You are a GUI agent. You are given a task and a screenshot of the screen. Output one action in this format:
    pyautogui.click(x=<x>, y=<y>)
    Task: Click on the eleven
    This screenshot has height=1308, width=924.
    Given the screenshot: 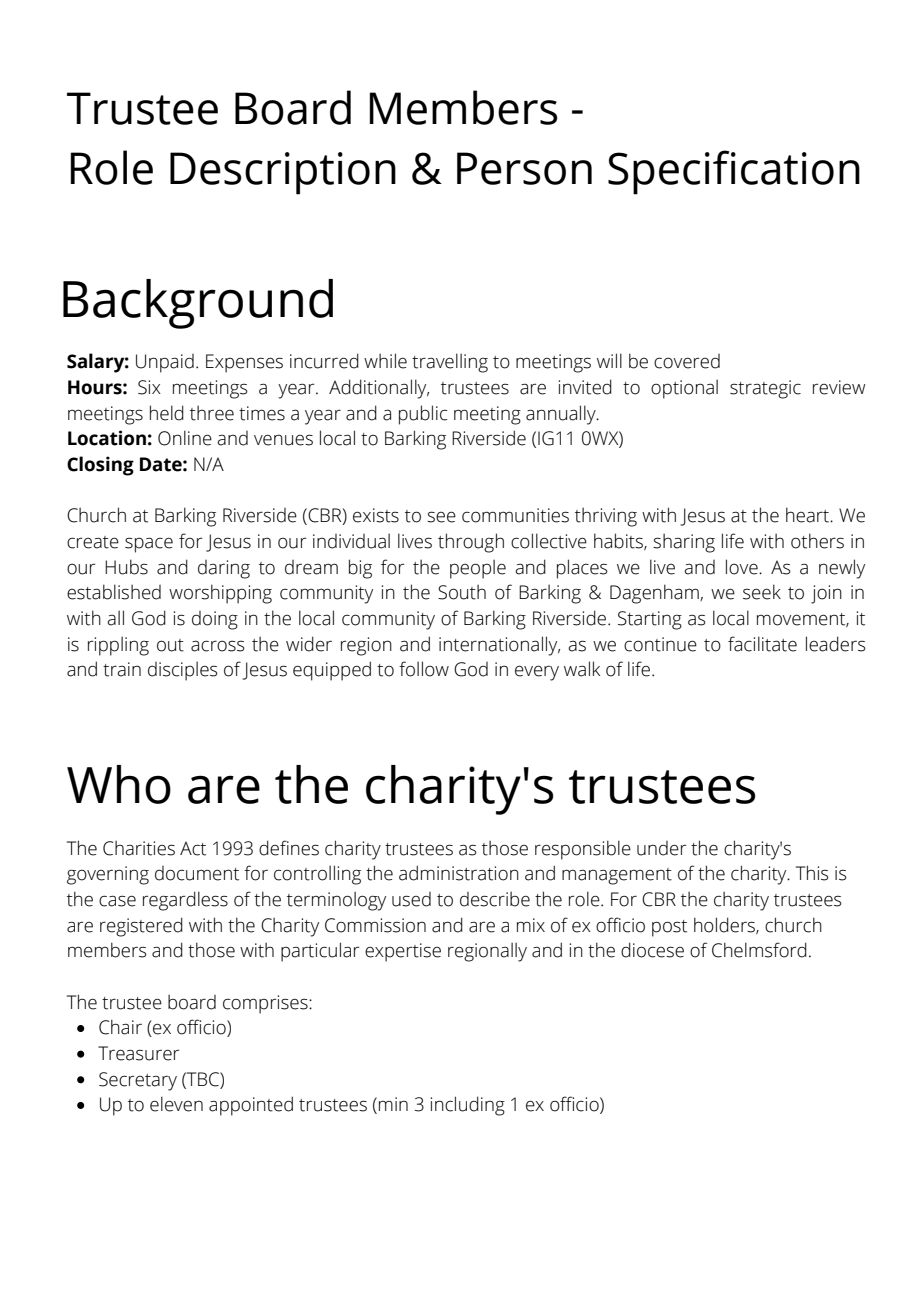 What is the action you would take?
    pyautogui.click(x=176, y=1104)
